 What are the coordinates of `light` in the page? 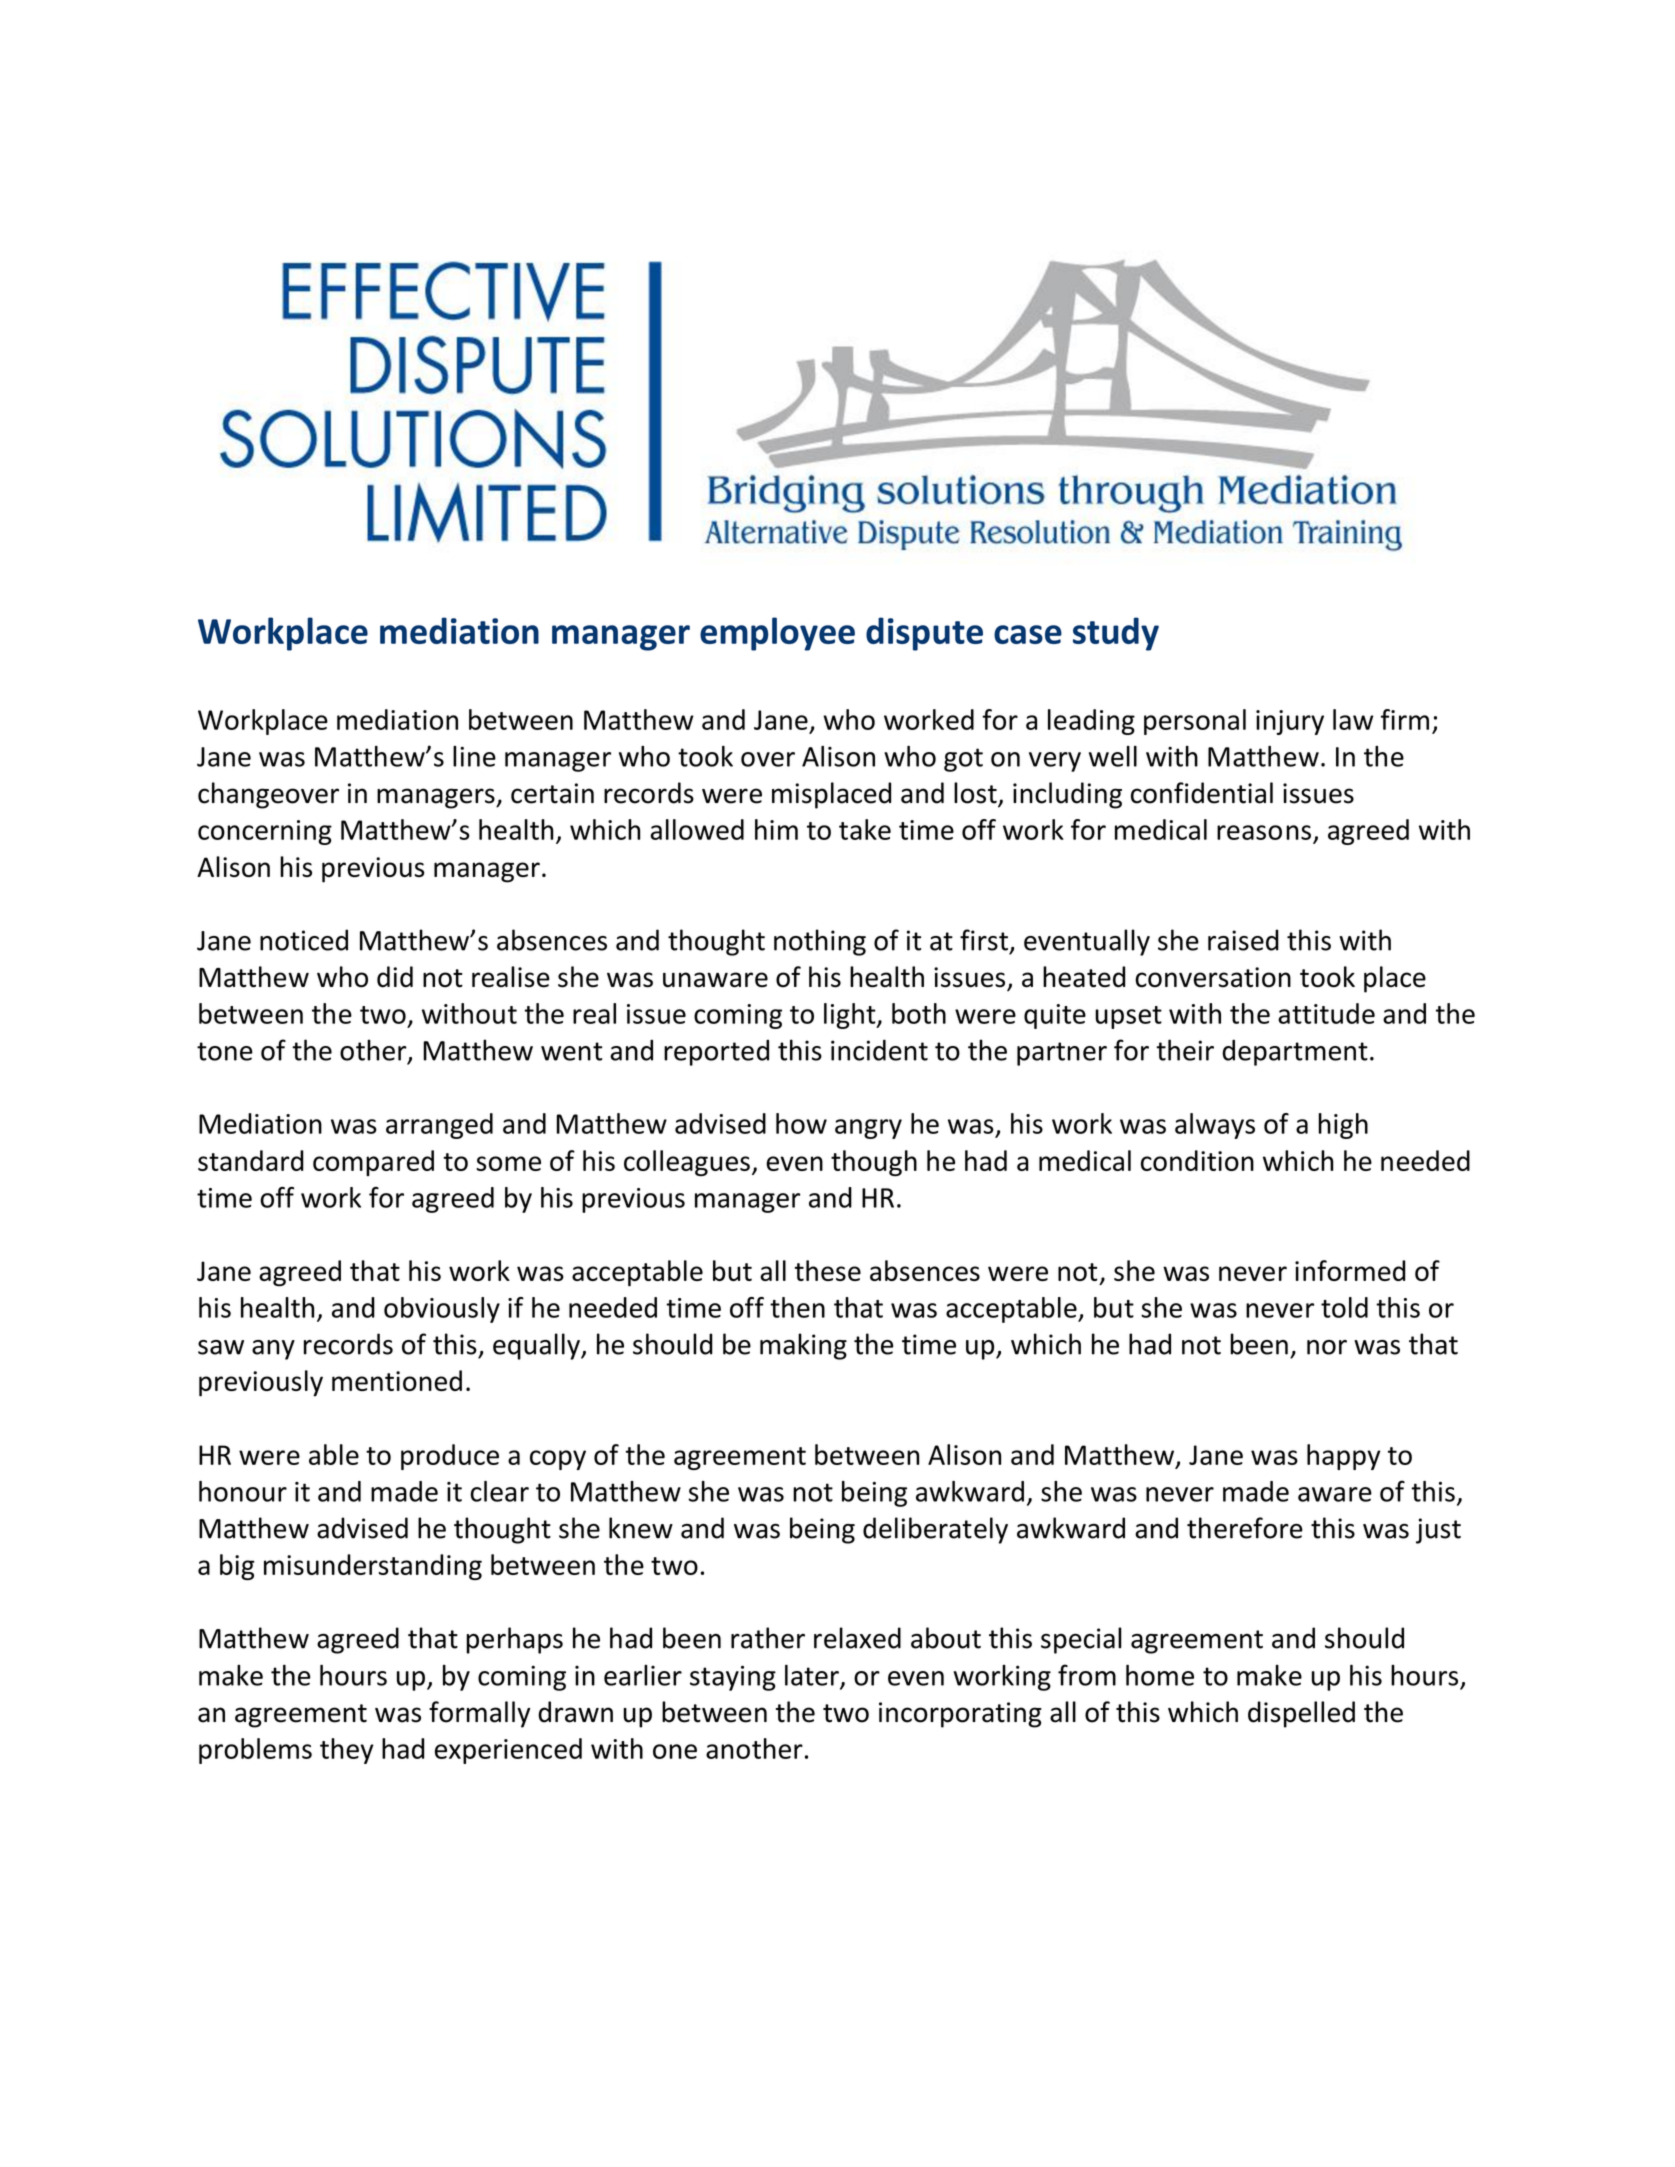 It's located at (851, 1016).
